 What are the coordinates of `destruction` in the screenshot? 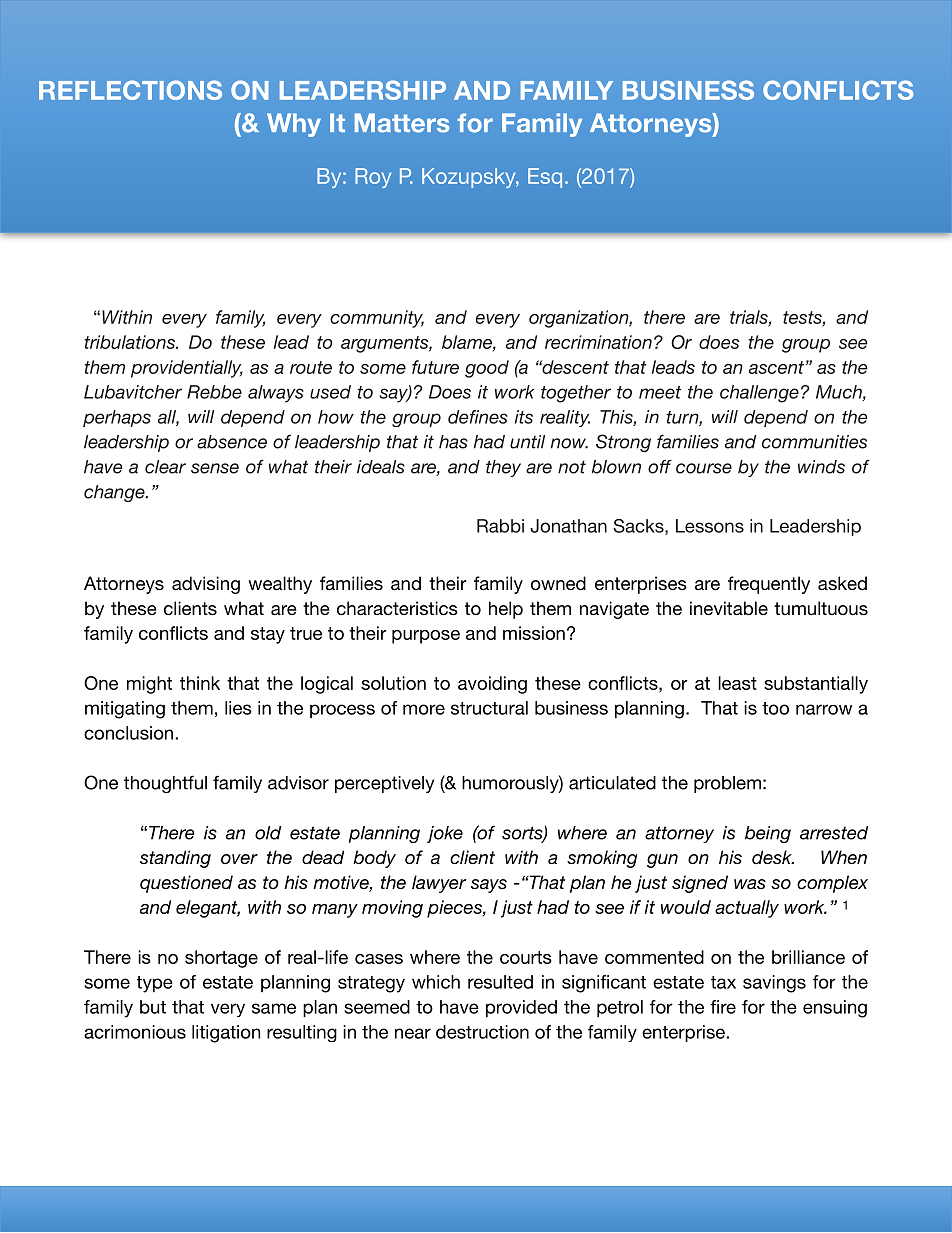 It's located at (482, 1032).
